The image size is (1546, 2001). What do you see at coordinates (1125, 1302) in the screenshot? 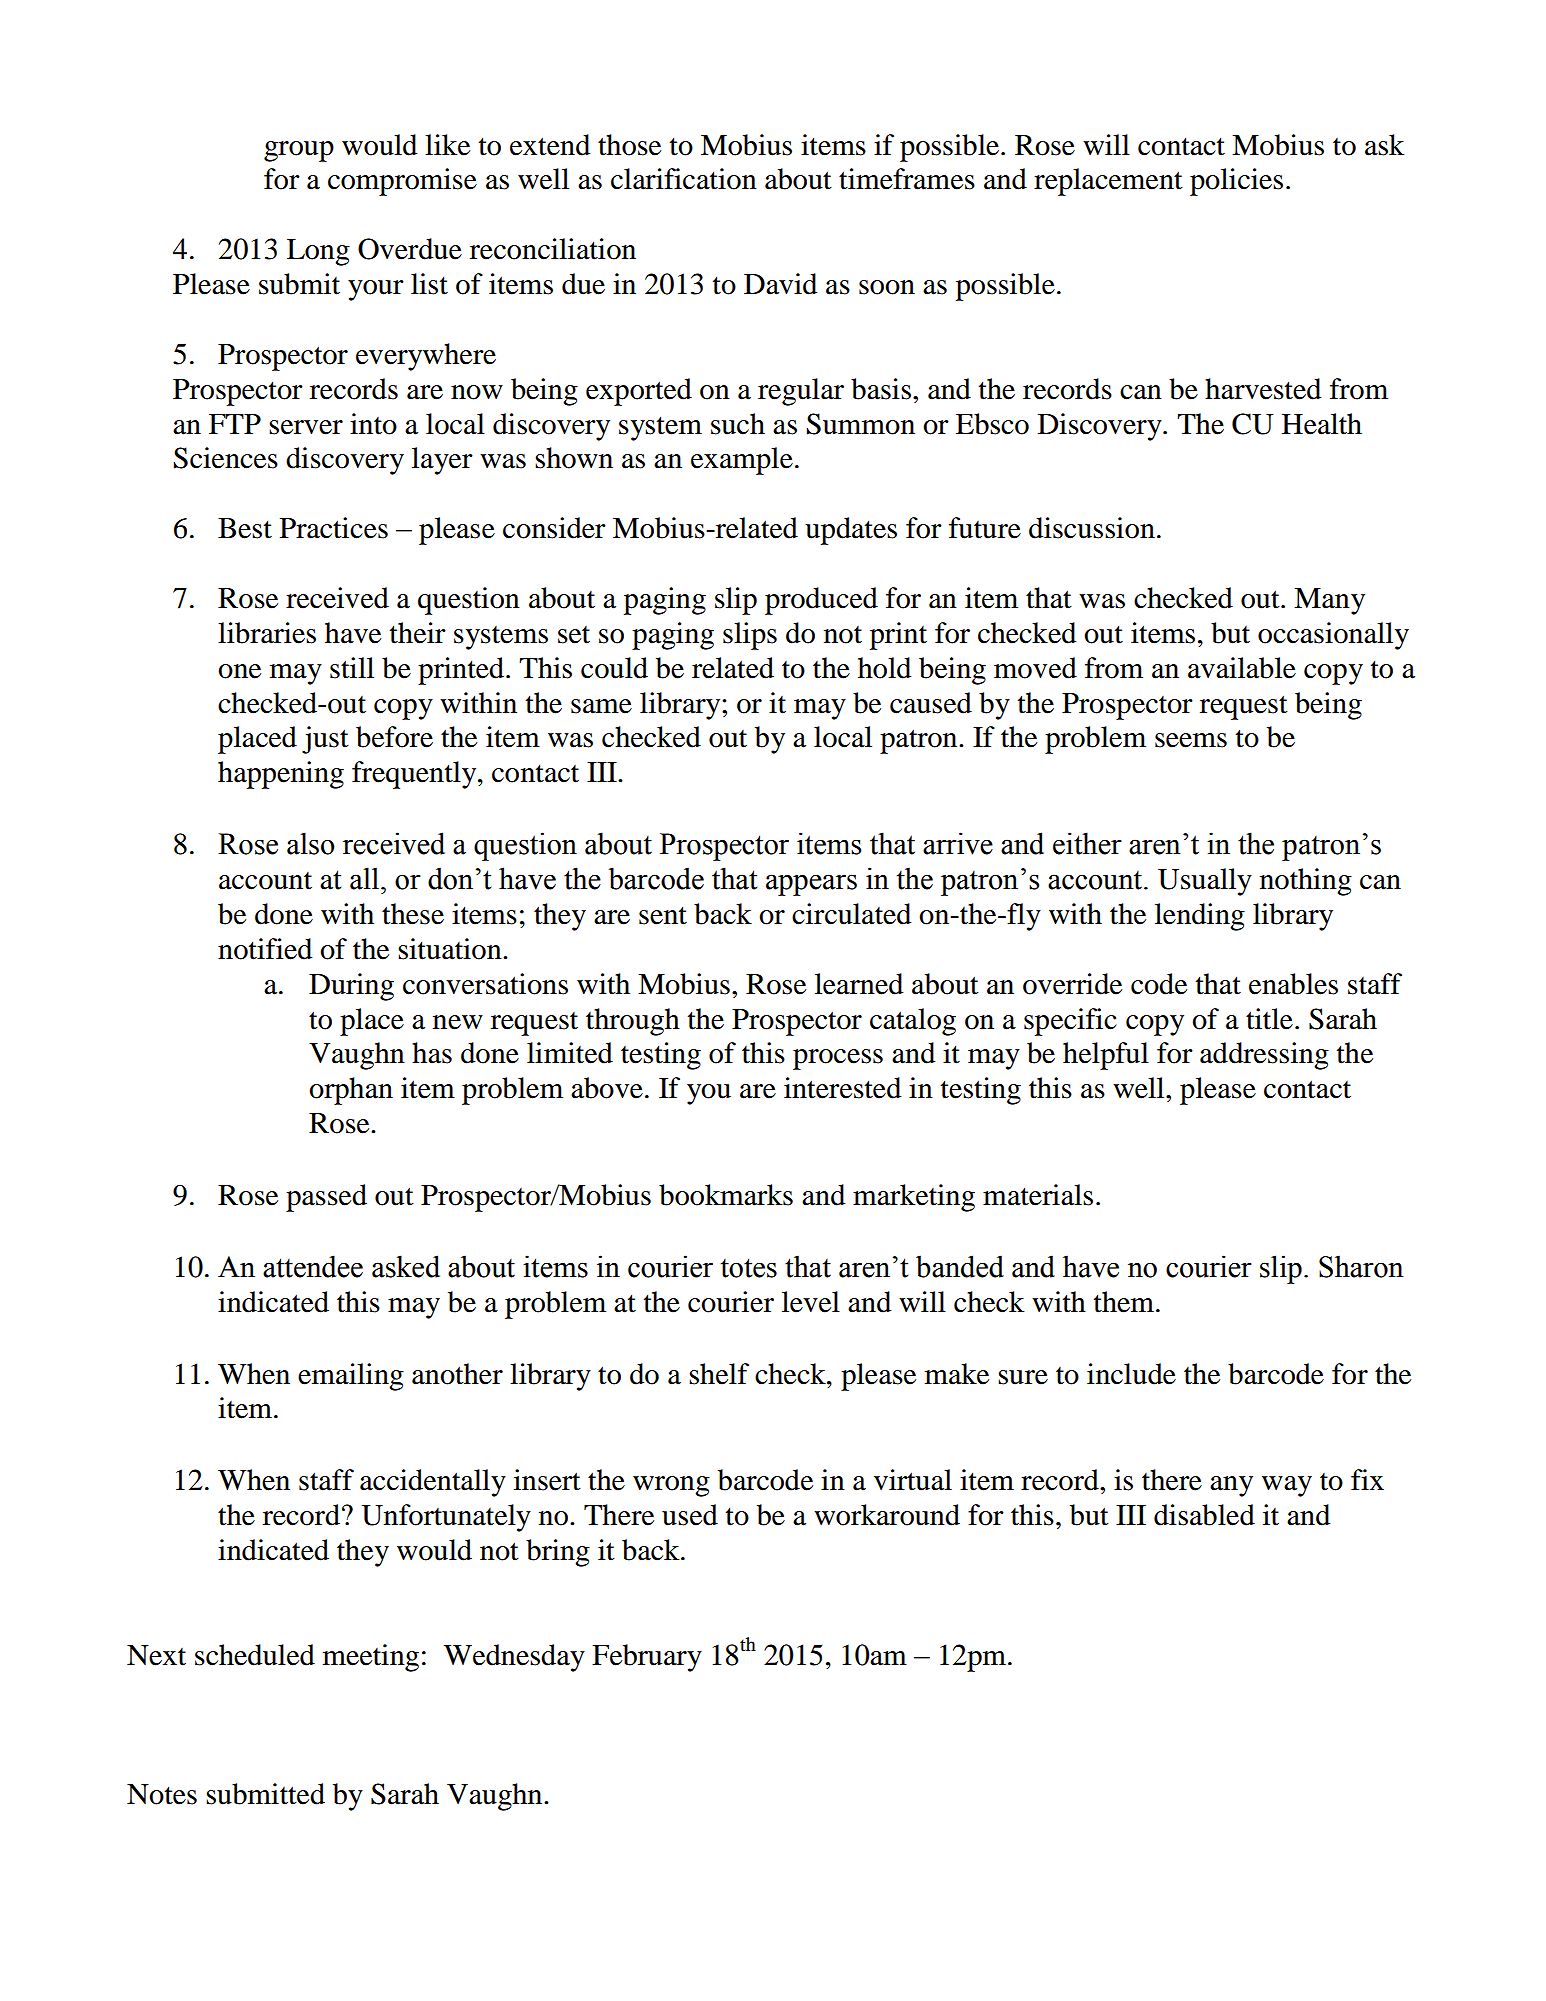
I see `them` at bounding box center [1125, 1302].
